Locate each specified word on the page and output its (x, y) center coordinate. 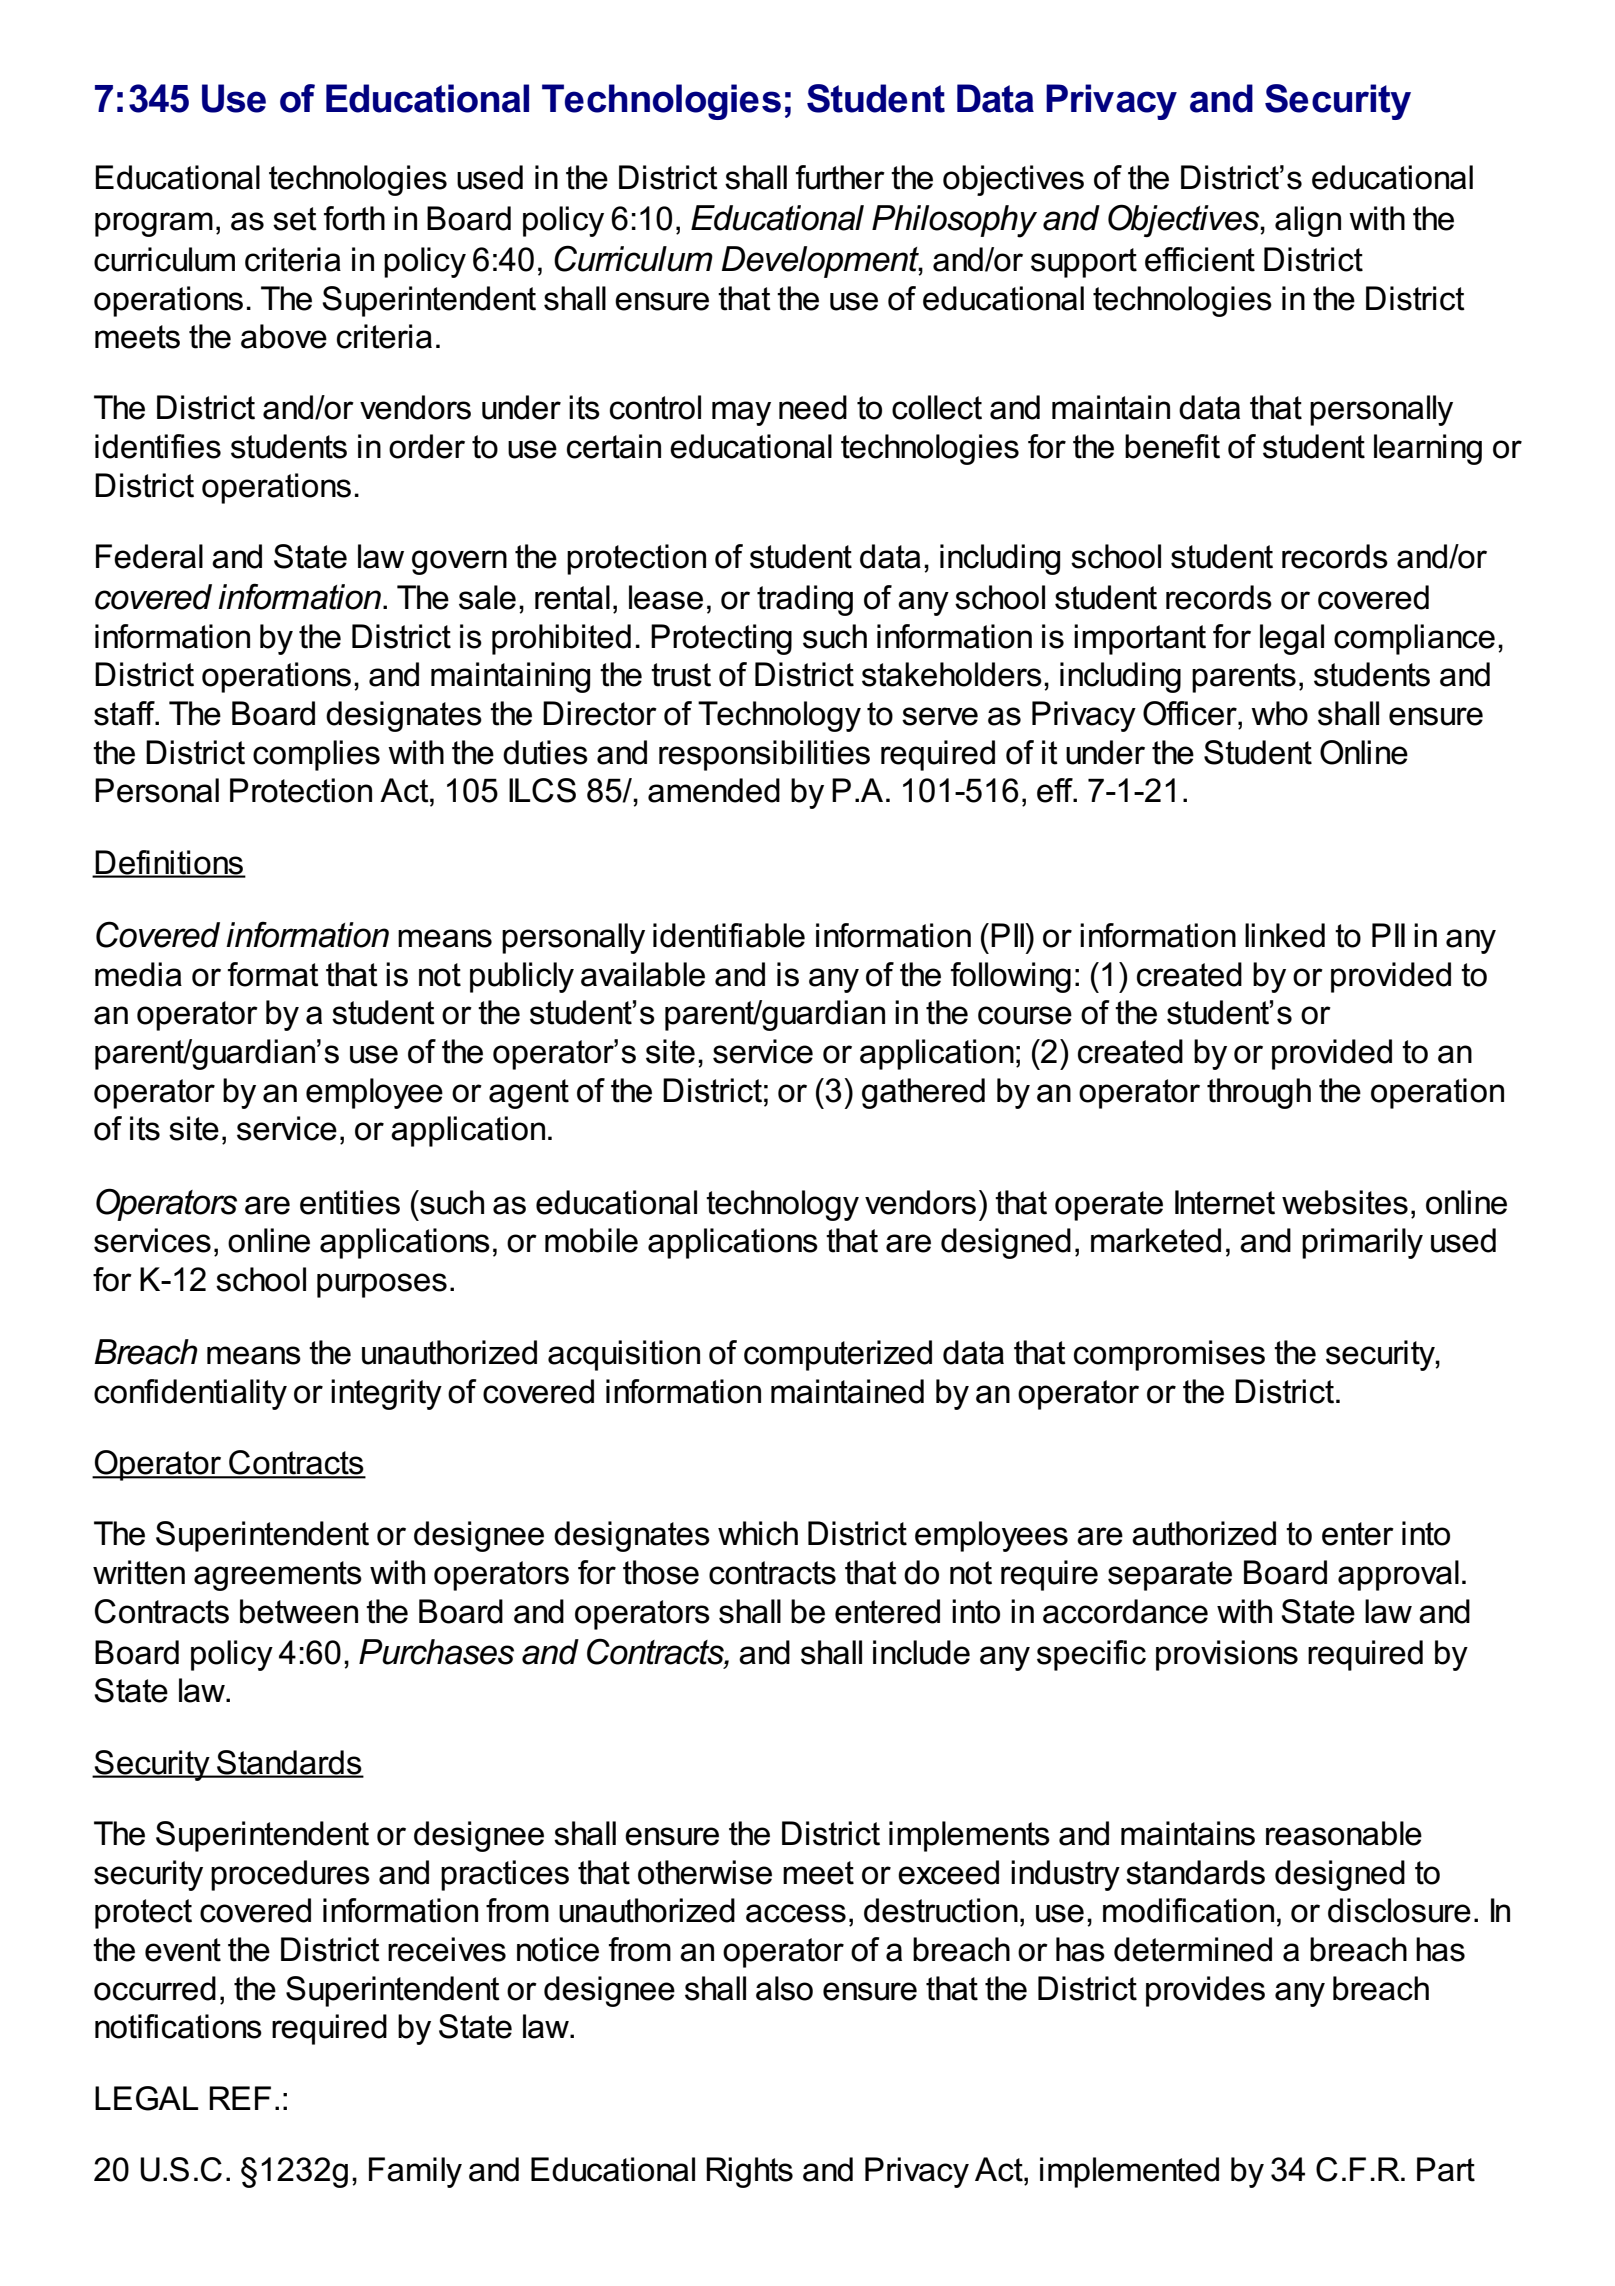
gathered (923, 1093)
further (840, 177)
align (1308, 221)
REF (240, 2098)
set (295, 219)
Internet (1225, 1202)
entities (350, 1202)
